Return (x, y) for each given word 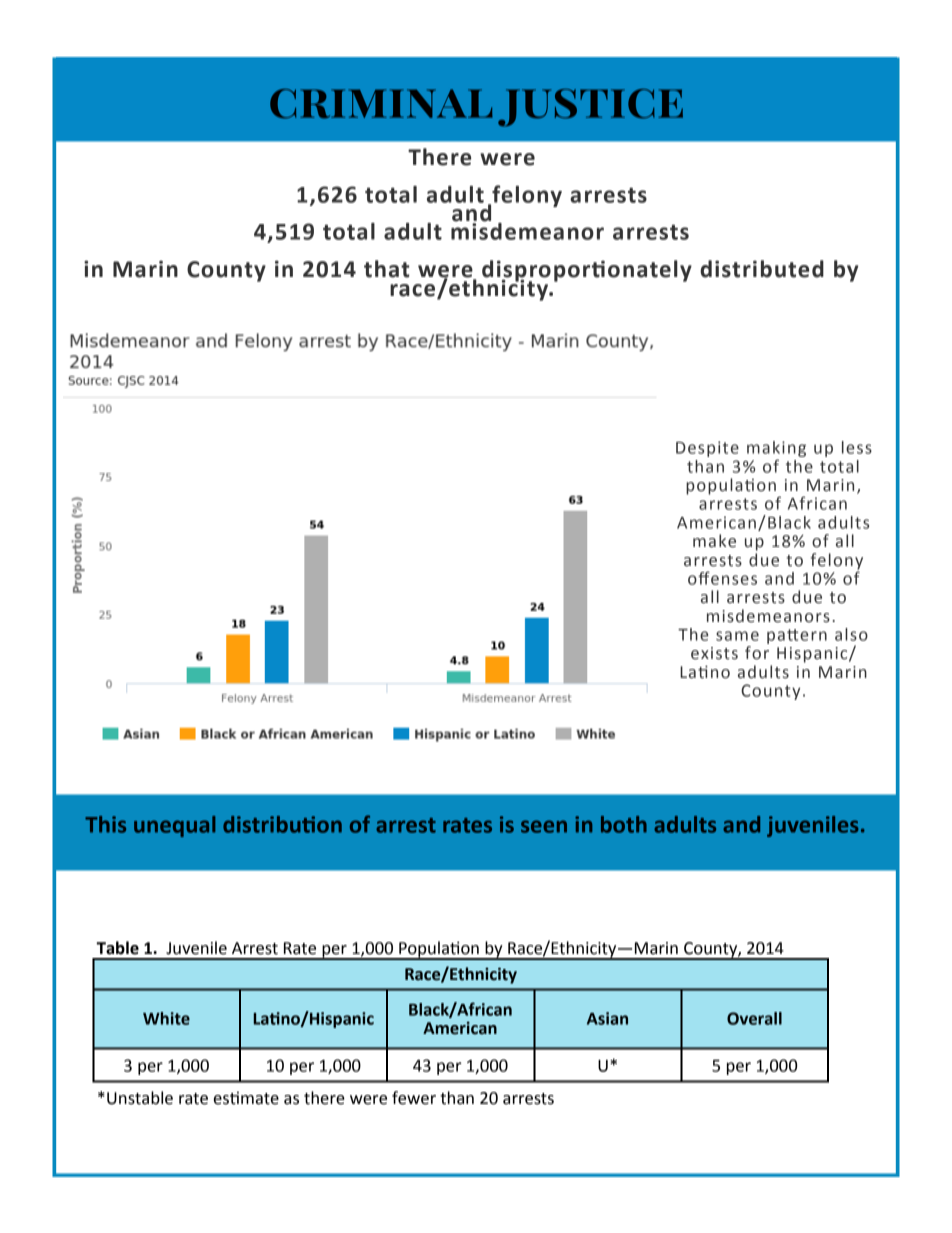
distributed (762, 269)
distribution (282, 824)
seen (544, 826)
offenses (722, 578)
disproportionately (587, 272)
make (714, 541)
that (387, 269)
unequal (174, 826)
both (624, 824)
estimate (246, 1098)
